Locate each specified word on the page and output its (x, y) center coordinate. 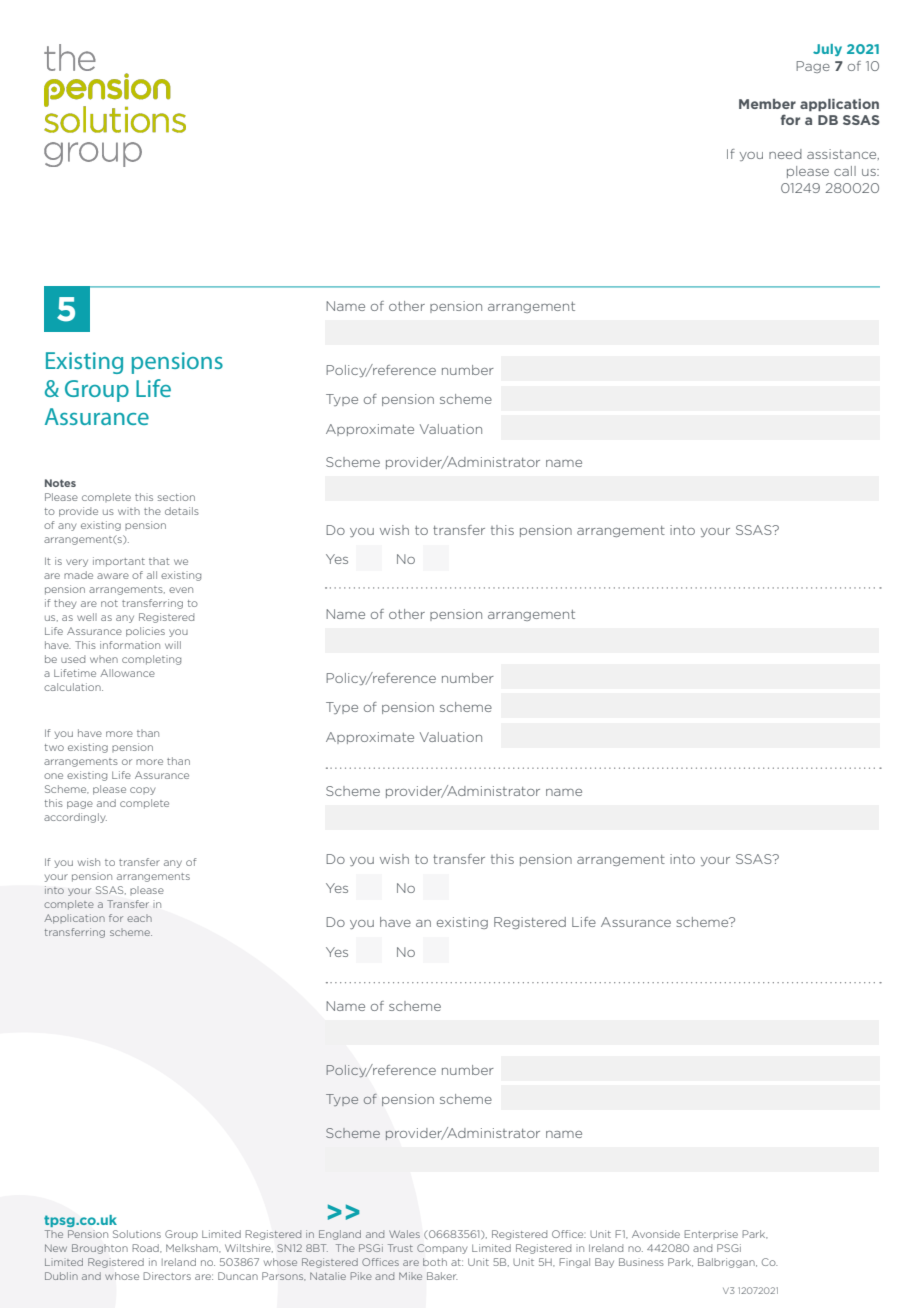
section (176, 497)
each (139, 918)
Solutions (137, 1234)
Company (442, 1249)
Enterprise (711, 1234)
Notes (60, 483)
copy (142, 791)
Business (641, 1262)
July (827, 50)
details (182, 511)
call (845, 171)
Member (767, 104)
